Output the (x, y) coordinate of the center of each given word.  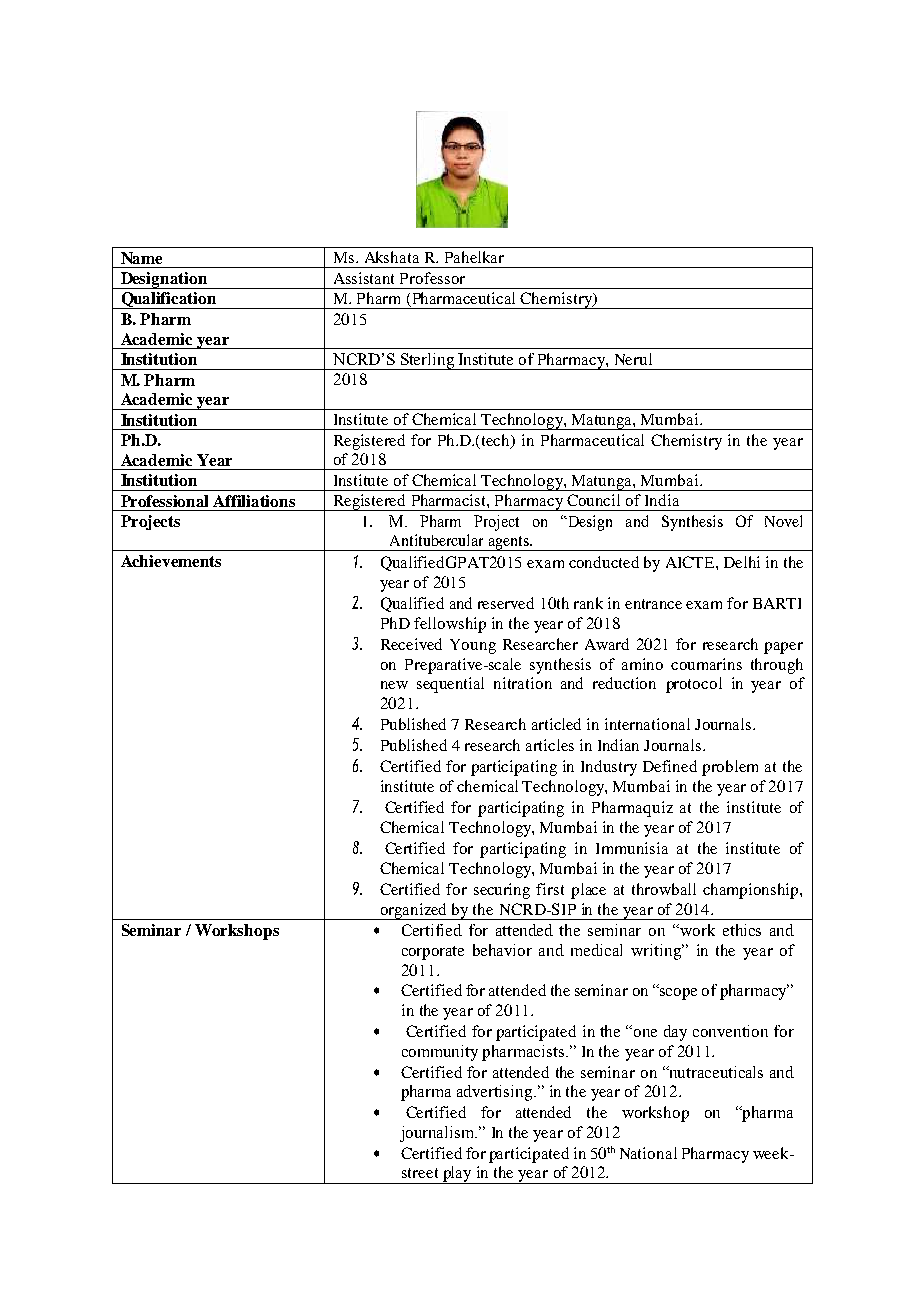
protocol (694, 685)
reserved (506, 603)
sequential (450, 685)
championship (752, 891)
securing (502, 891)
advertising (496, 1093)
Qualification (169, 300)
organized (414, 911)
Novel (783, 521)
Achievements (171, 561)
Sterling (428, 361)
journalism (438, 1134)
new (394, 685)
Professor (432, 278)
